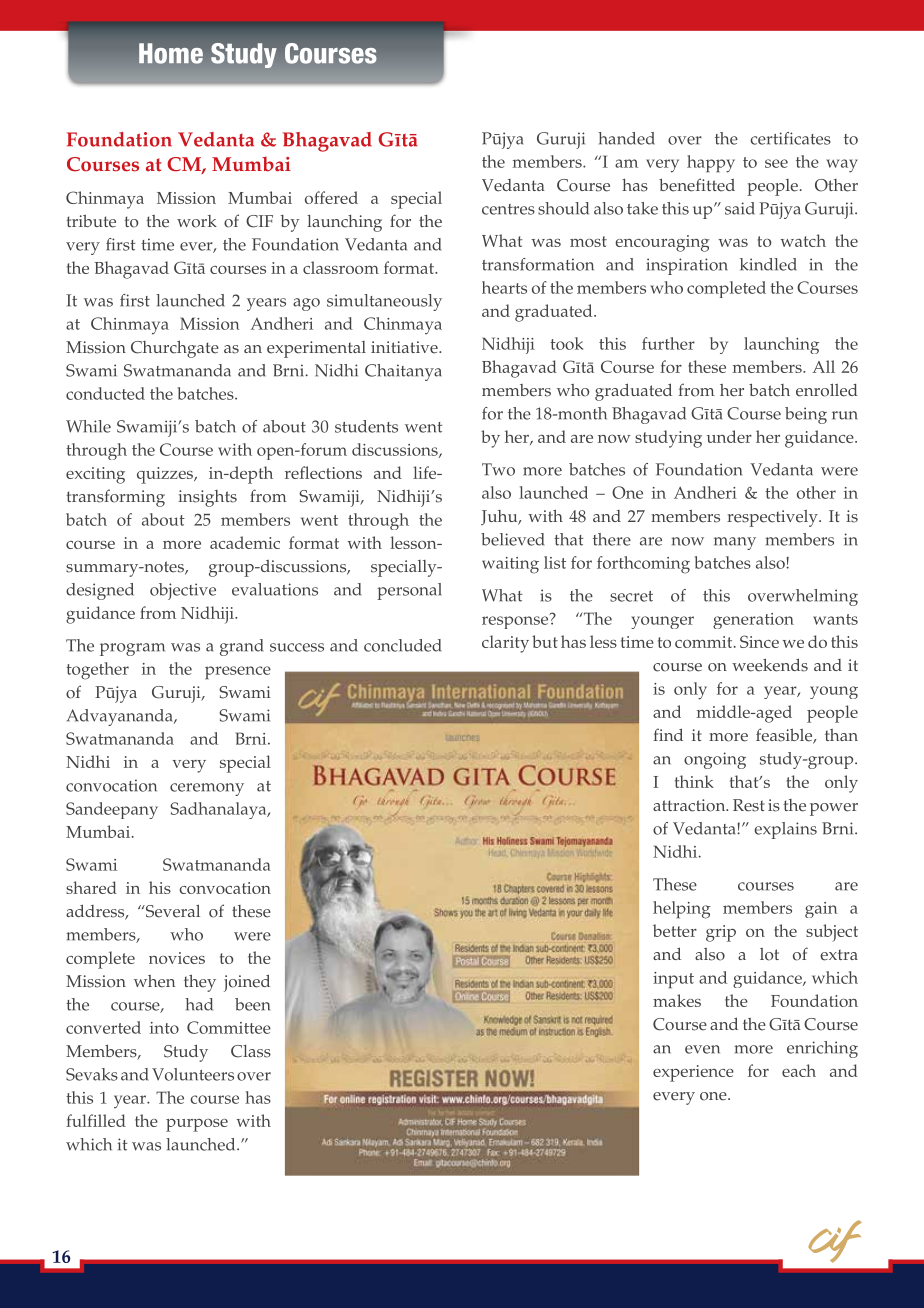 The image size is (924, 1308). I want to click on quizzes, so click(166, 475).
